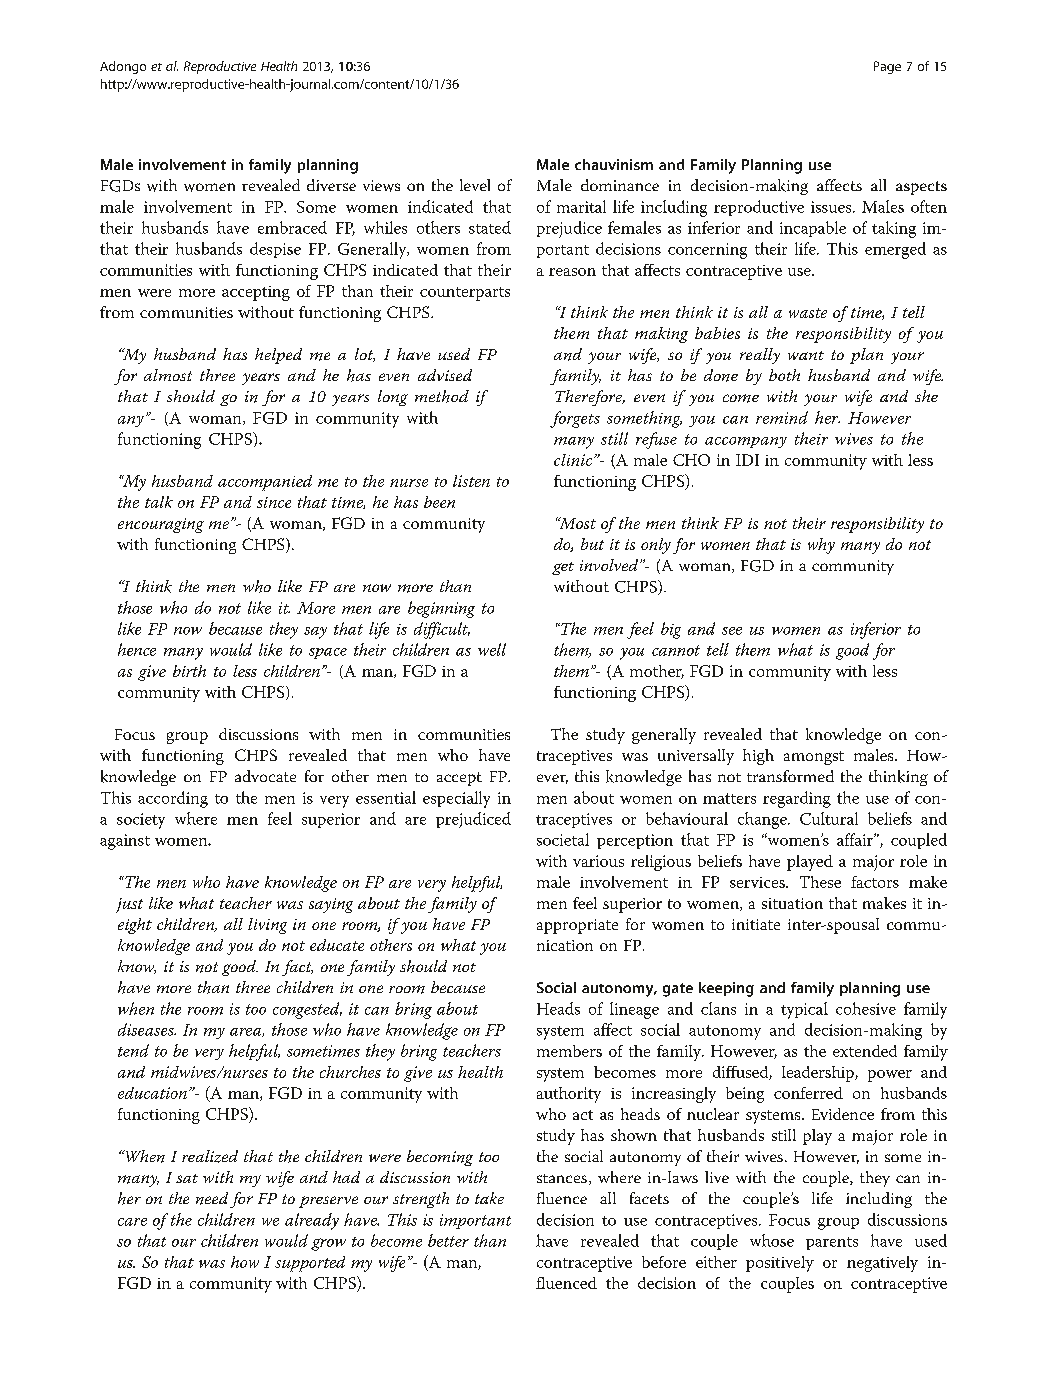  Describe the element at coordinates (887, 67) in the image. I see `Page` at that location.
